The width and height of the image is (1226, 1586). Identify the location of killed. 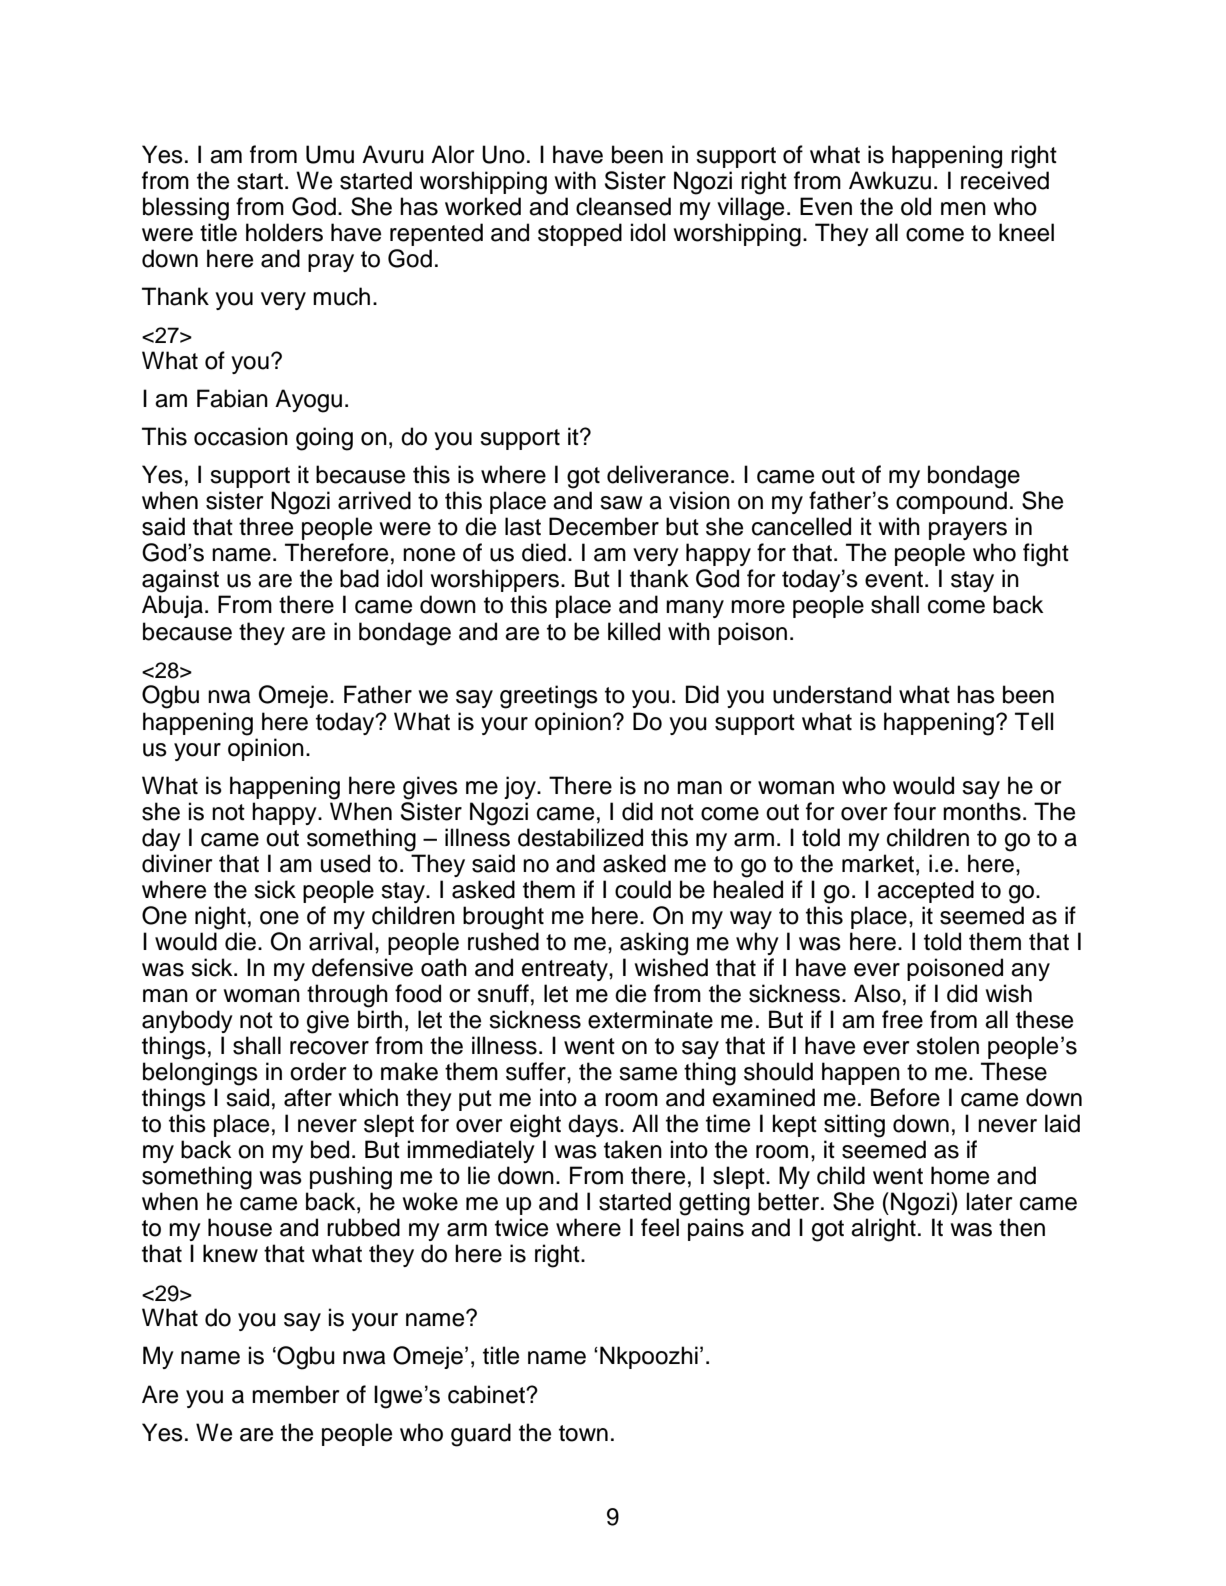
(634, 631).
